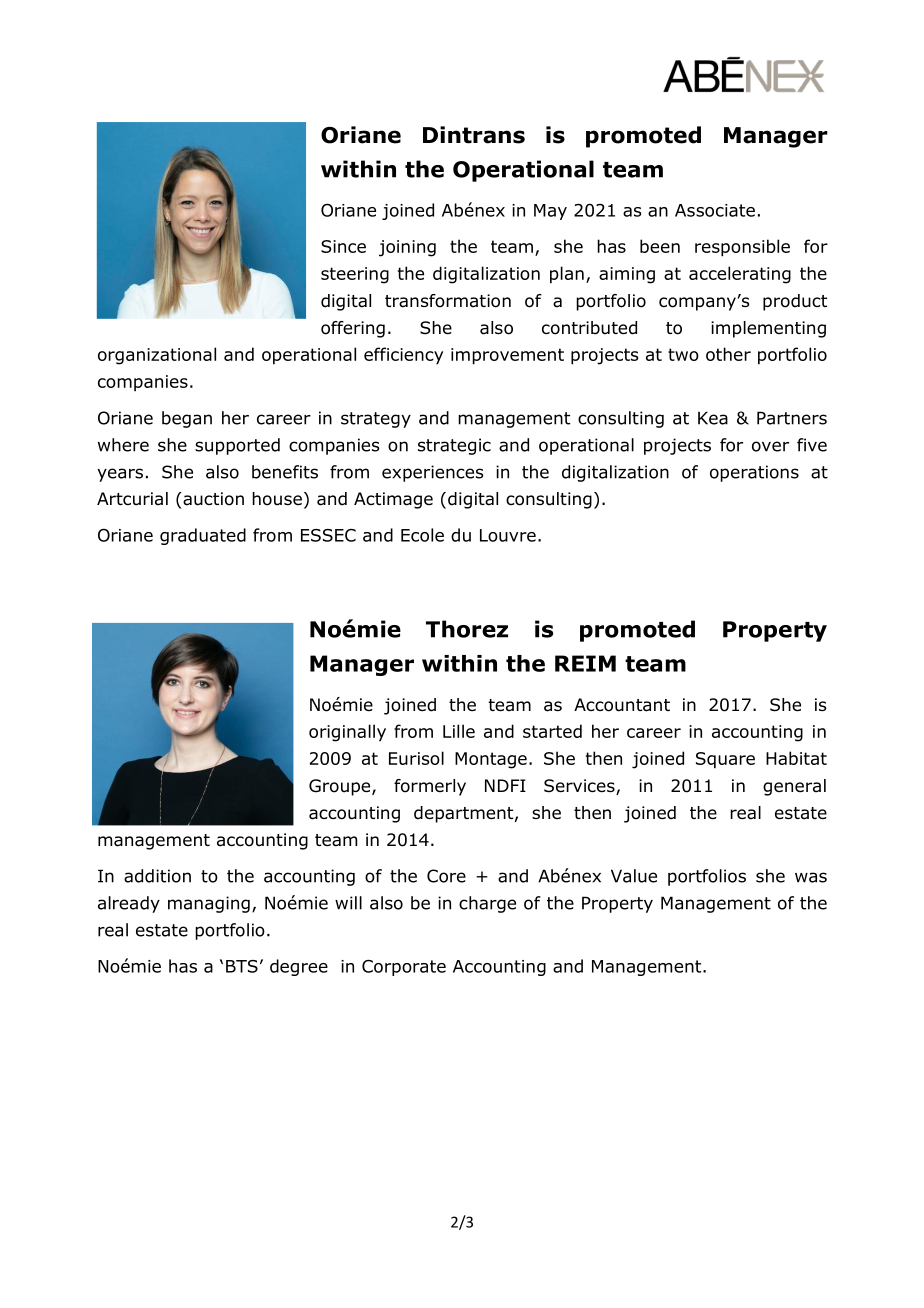 Image resolution: width=924 pixels, height=1308 pixels. I want to click on operations, so click(754, 473).
